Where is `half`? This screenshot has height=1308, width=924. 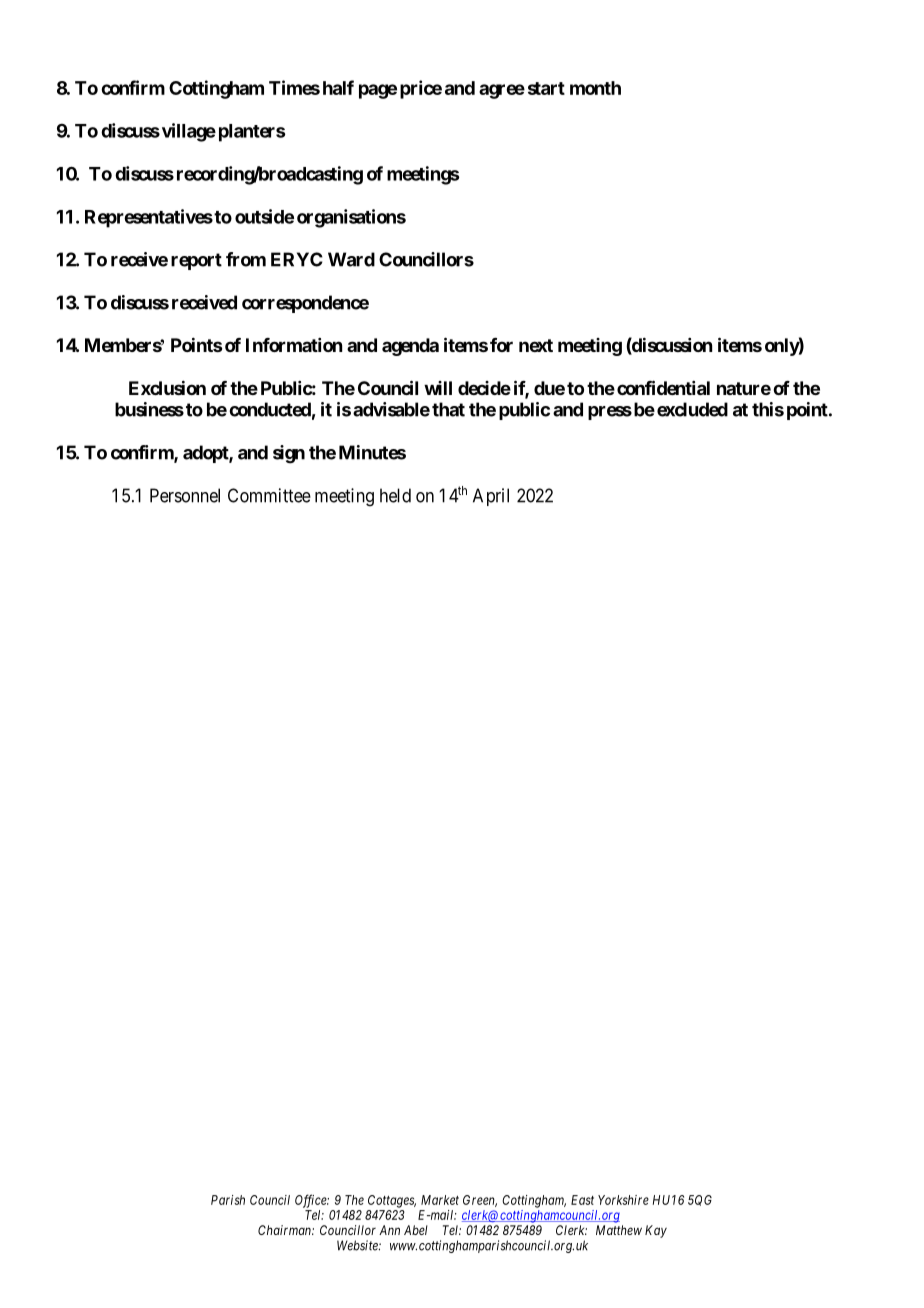 half is located at coordinates (338, 87).
